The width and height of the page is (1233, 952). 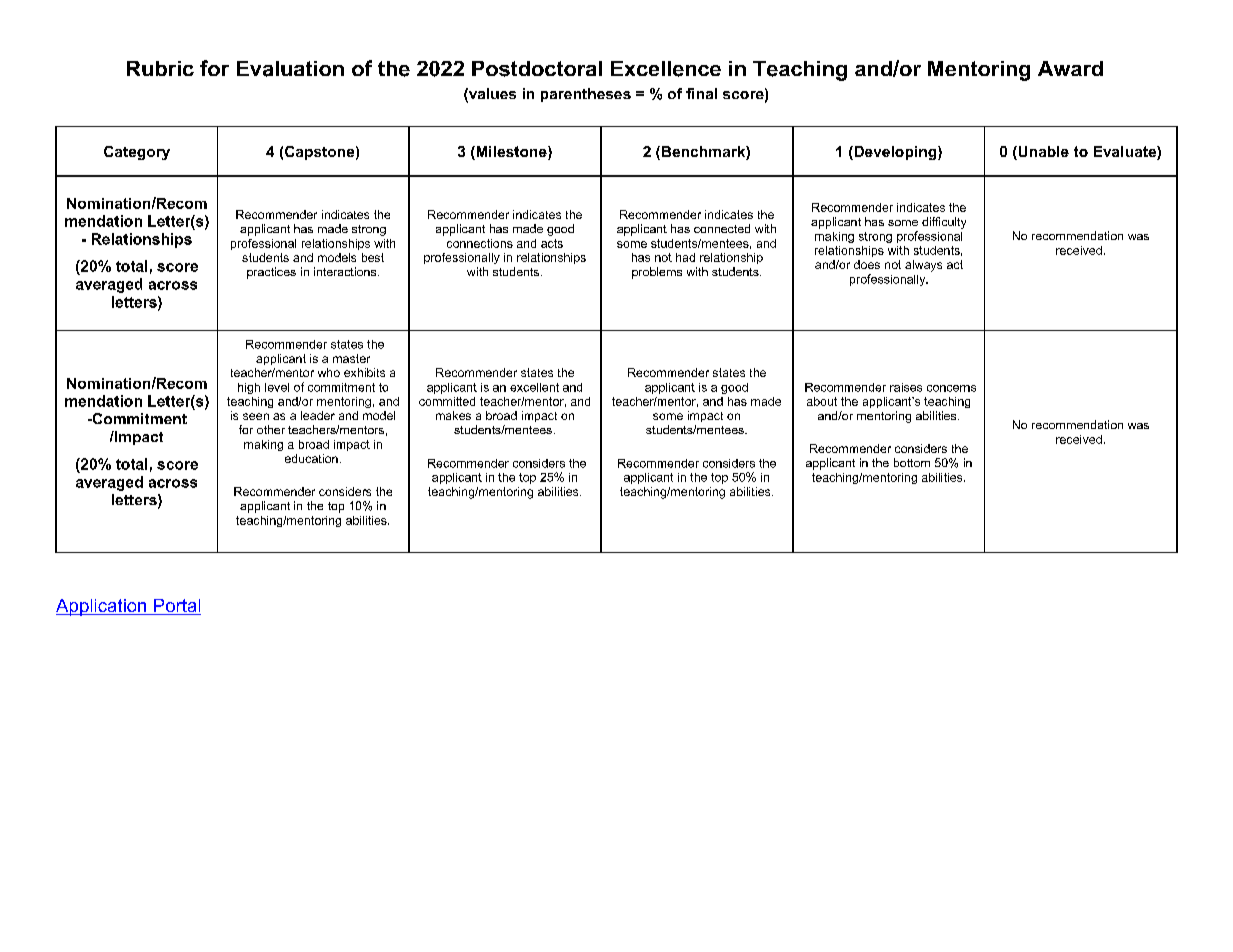 What do you see at coordinates (160, 68) in the page?
I see `Rubric` at bounding box center [160, 68].
